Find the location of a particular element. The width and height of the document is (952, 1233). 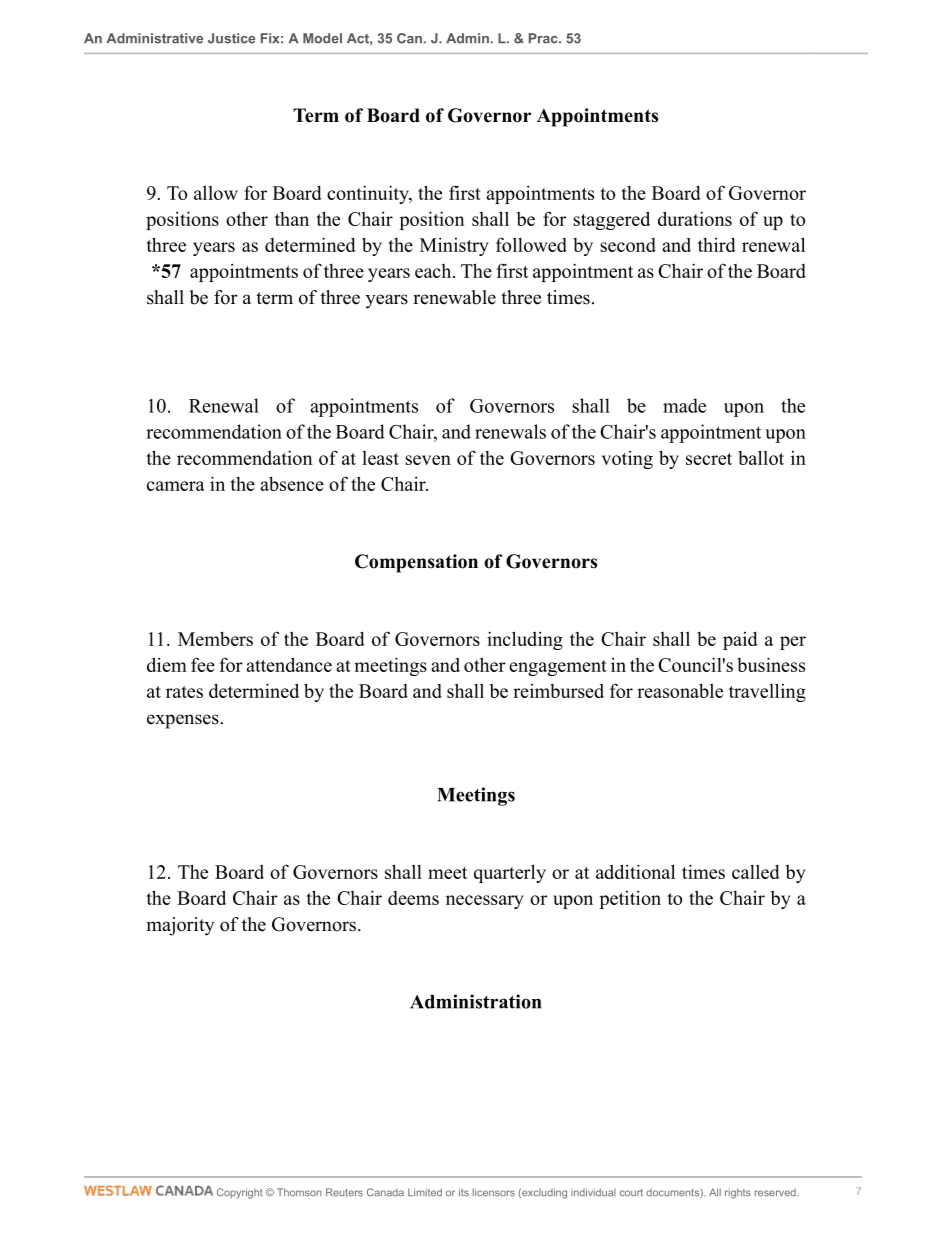

called is located at coordinates (756, 871).
